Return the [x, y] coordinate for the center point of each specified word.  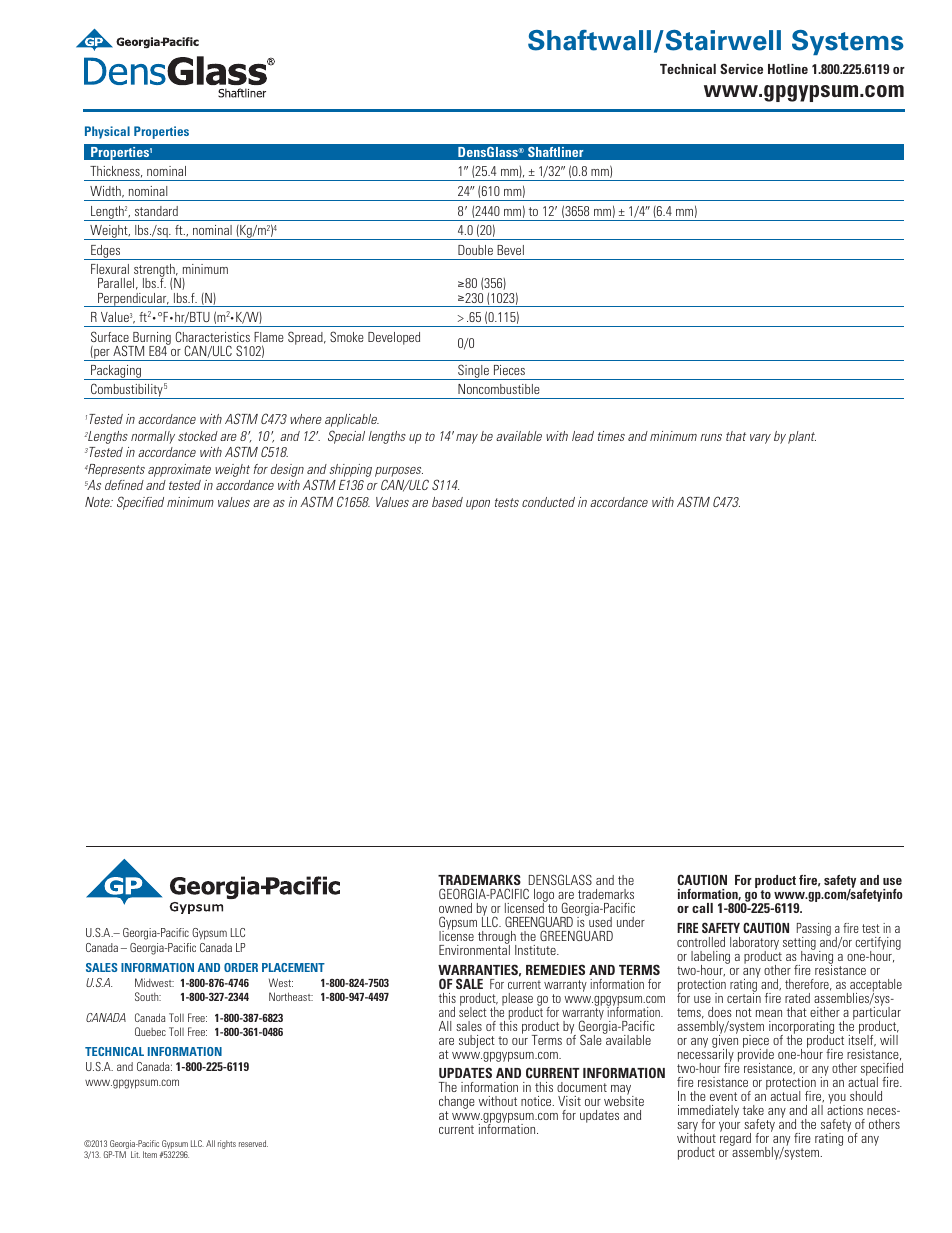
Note [99, 502]
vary [760, 439]
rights [227, 1144]
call [702, 908]
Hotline [788, 69]
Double [475, 250]
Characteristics [213, 336]
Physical [107, 132]
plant [802, 437]
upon [478, 505]
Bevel [510, 250]
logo [544, 897]
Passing [814, 930]
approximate [179, 470]
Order [241, 967]
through [497, 939]
